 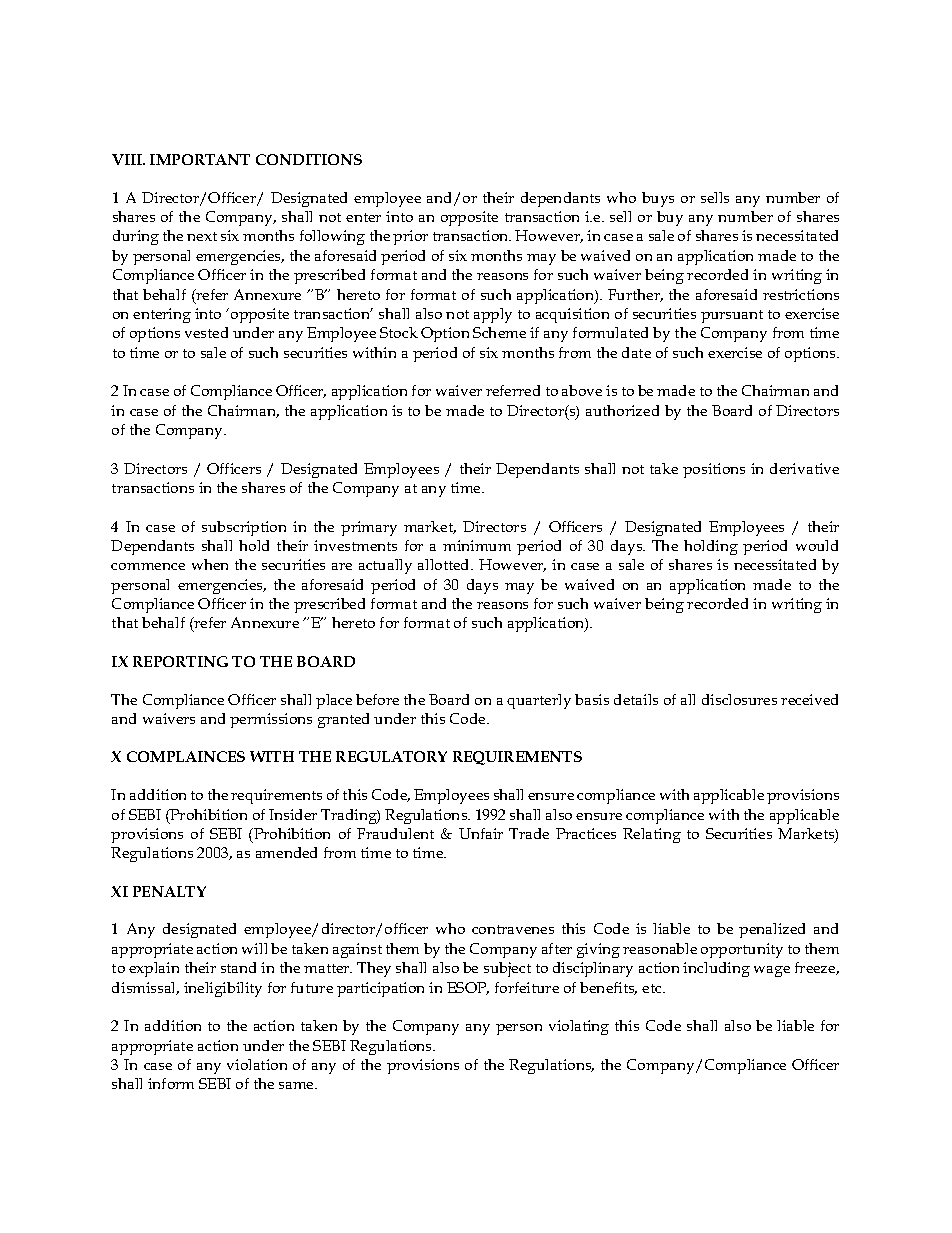 What do you see at coordinates (772, 930) in the image?
I see `penalized` at bounding box center [772, 930].
